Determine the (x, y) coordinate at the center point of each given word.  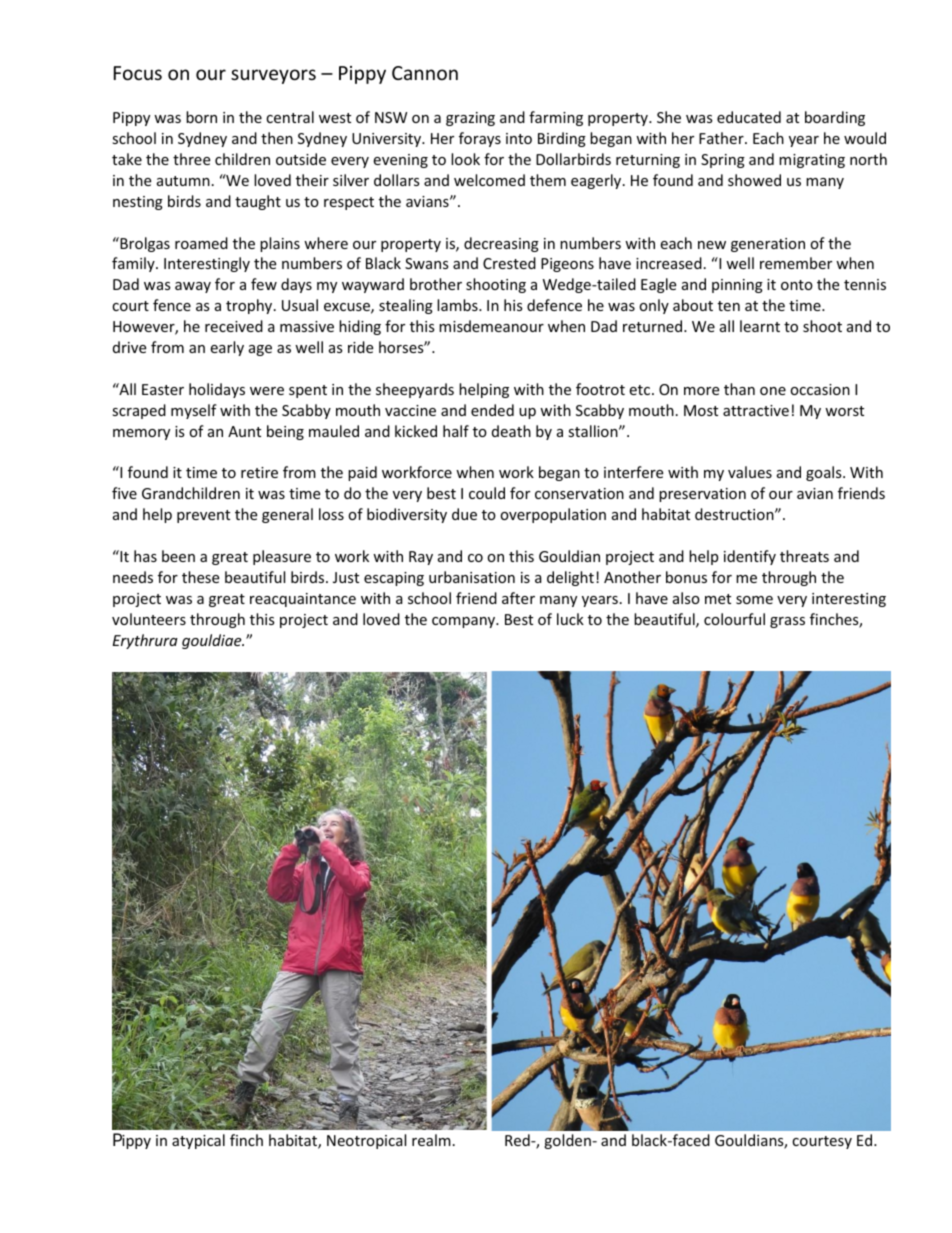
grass (787, 622)
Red (518, 1140)
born (201, 117)
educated (749, 117)
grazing (470, 119)
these (200, 577)
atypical (198, 1141)
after (518, 598)
